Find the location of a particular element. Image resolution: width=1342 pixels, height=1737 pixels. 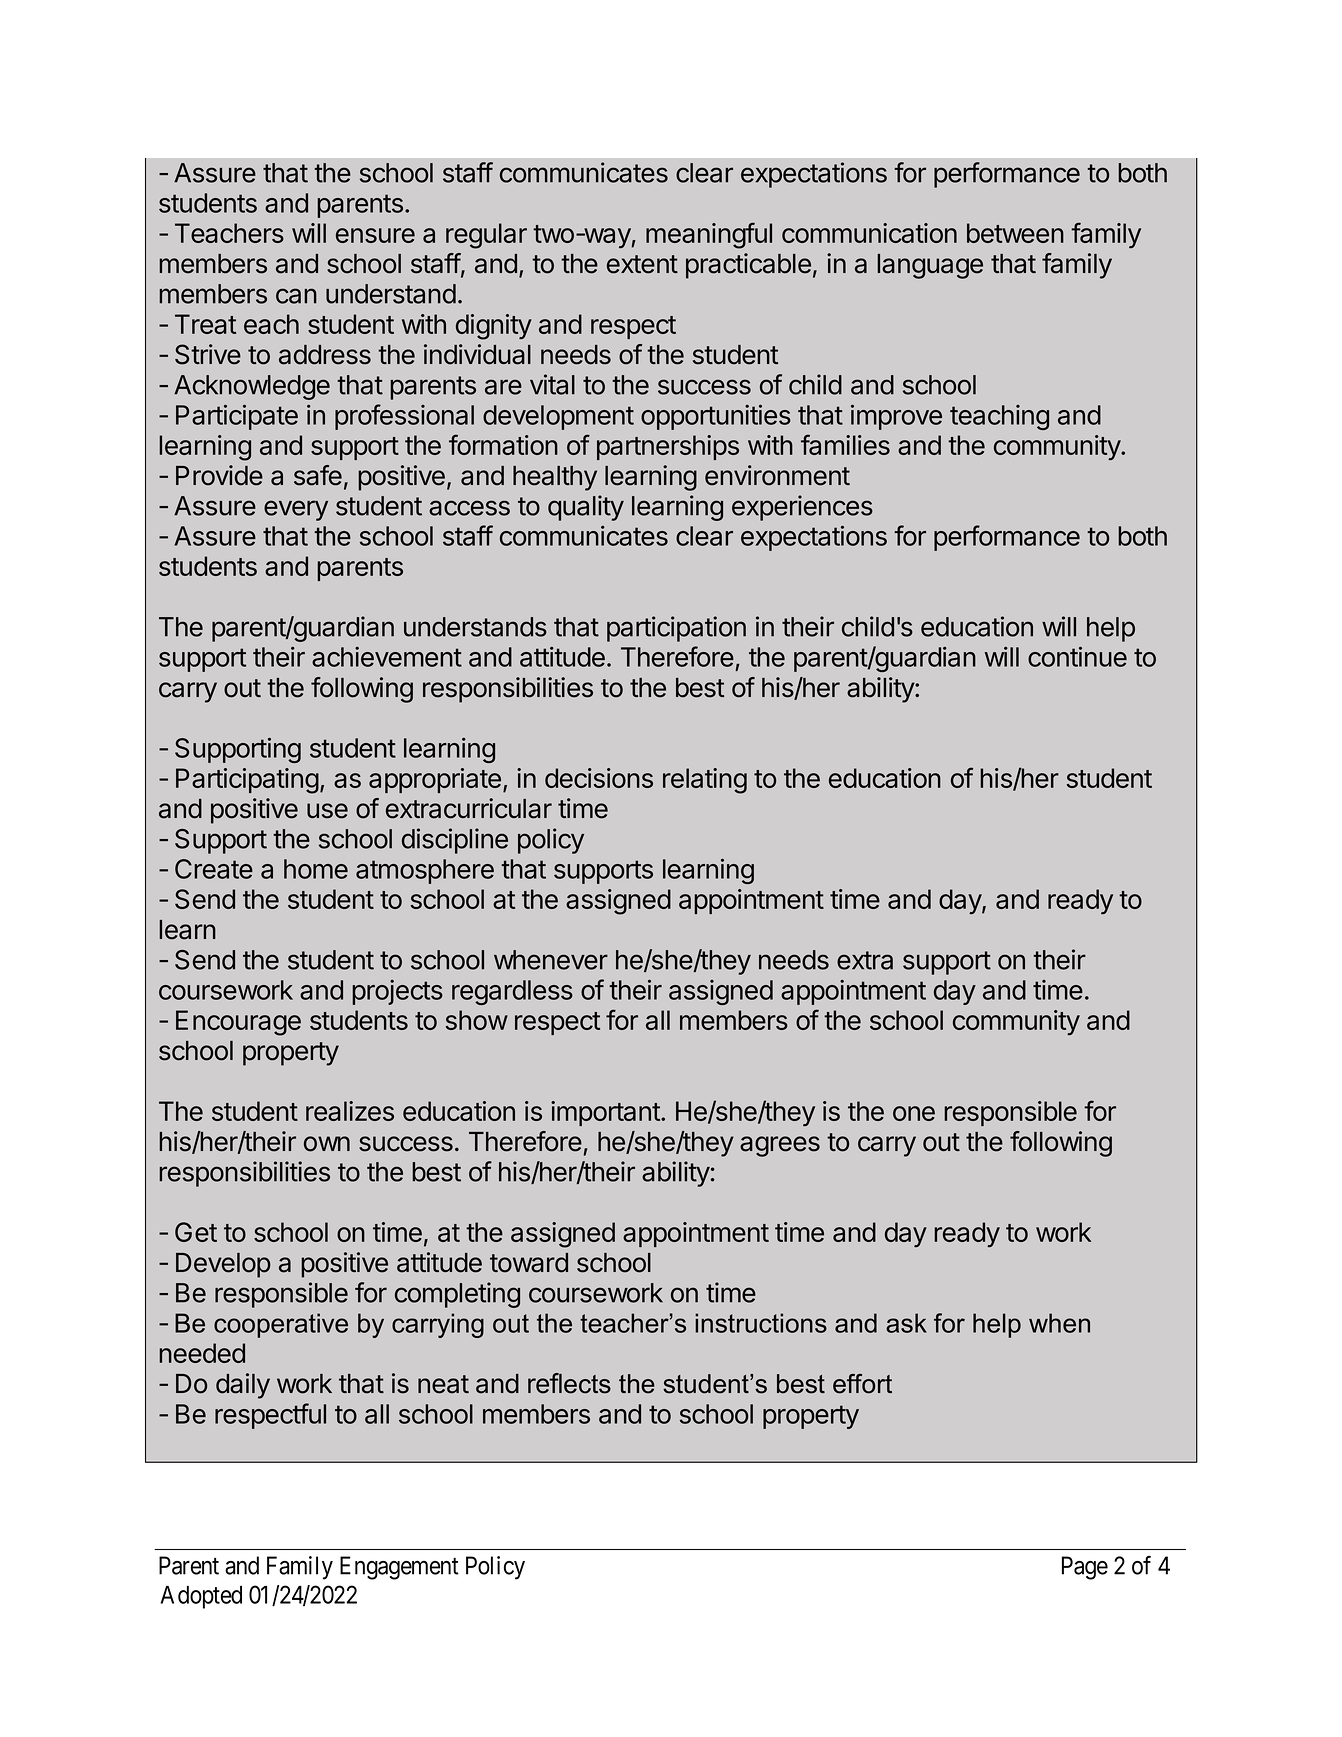

continue is located at coordinates (1077, 656).
